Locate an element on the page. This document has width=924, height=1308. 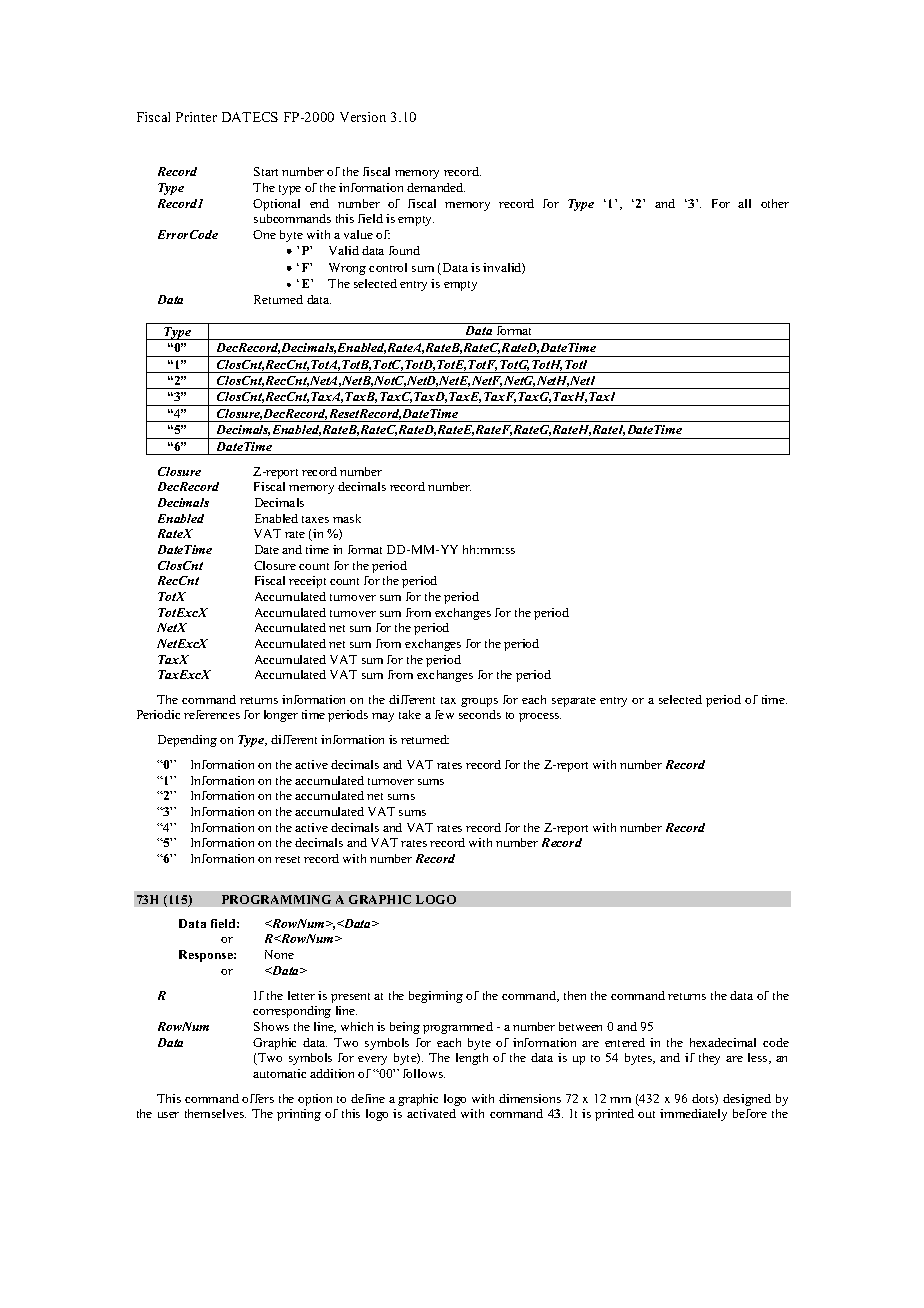
process is located at coordinates (540, 717).
